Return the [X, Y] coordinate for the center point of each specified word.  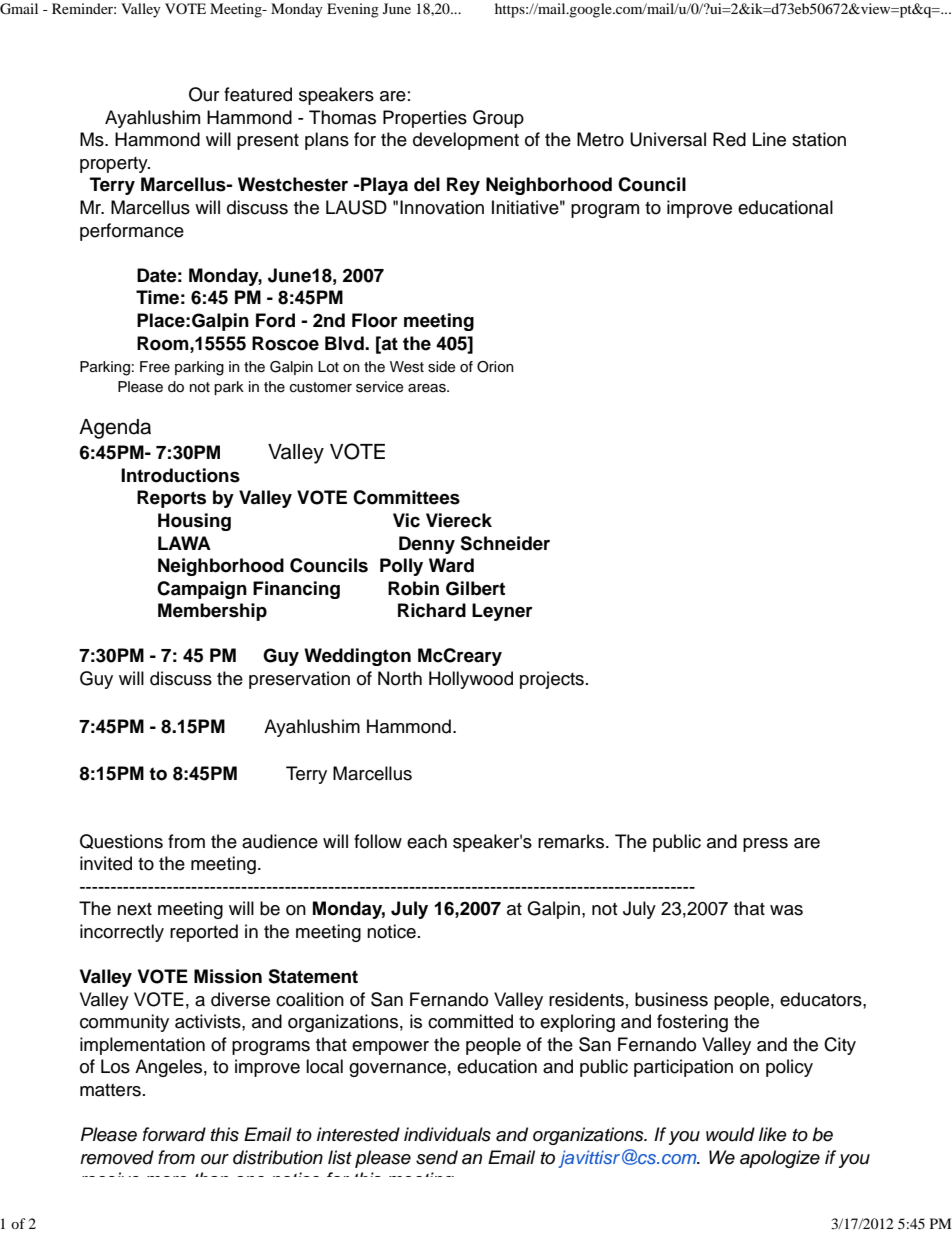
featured [258, 94]
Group [498, 119]
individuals [447, 1134]
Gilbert [475, 588]
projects [552, 680]
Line [769, 139]
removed [117, 1157]
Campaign [202, 590]
